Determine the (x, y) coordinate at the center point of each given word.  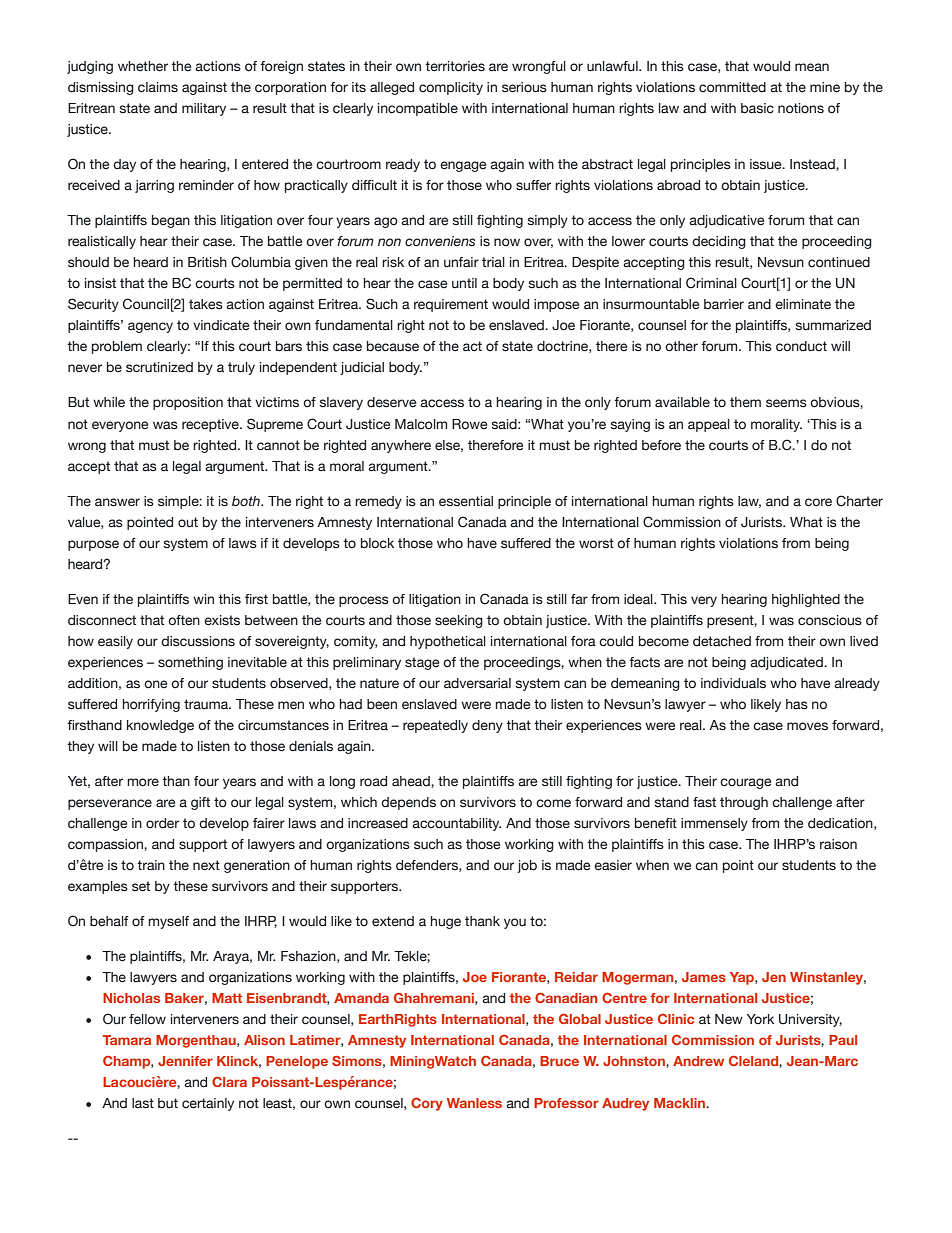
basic (757, 108)
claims (158, 87)
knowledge (160, 726)
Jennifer (185, 1061)
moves (807, 726)
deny (487, 726)
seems (786, 403)
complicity (451, 88)
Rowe (469, 424)
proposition (188, 403)
